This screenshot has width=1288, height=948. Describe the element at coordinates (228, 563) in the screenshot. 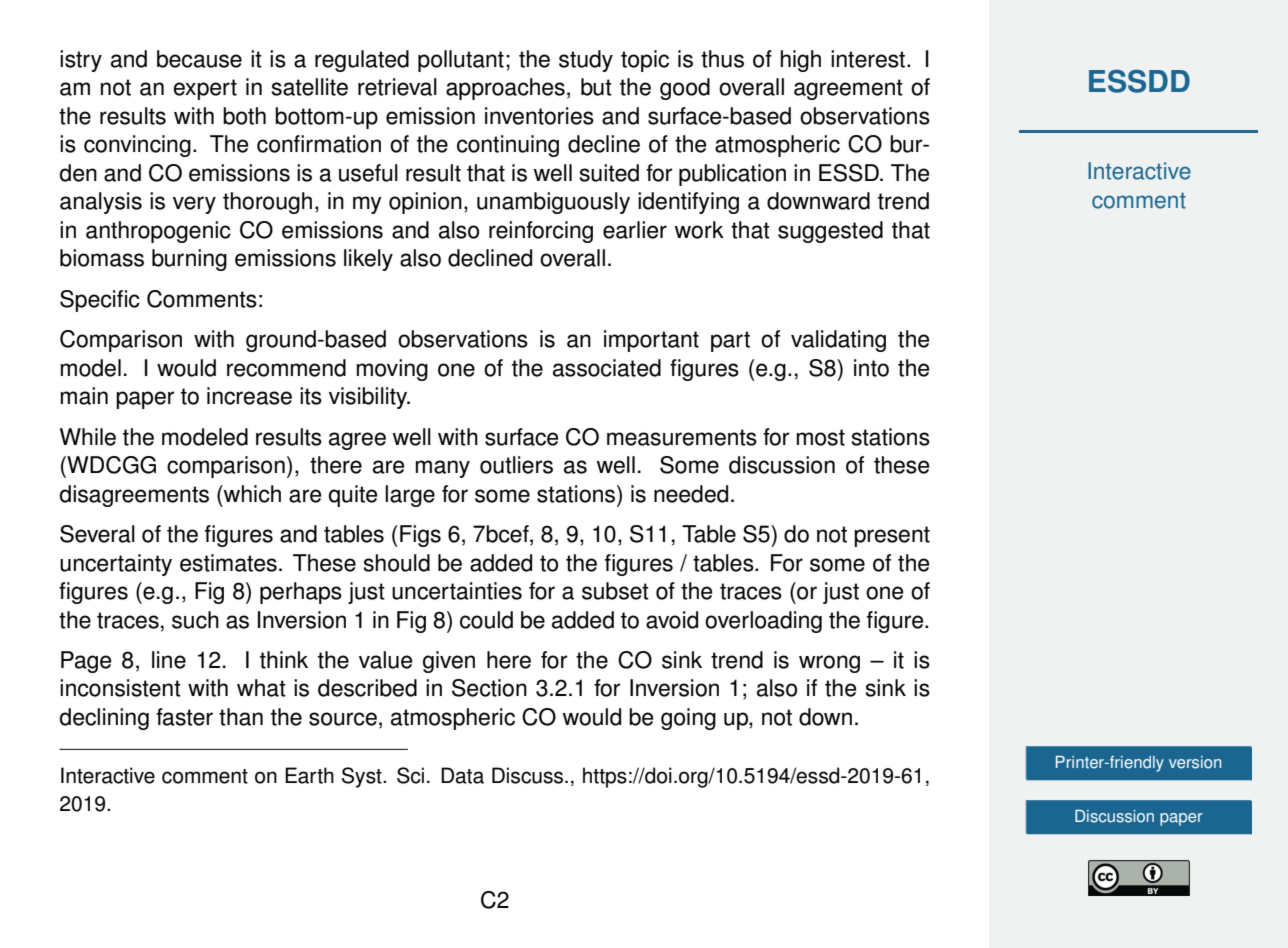

I see `estimates` at that location.
